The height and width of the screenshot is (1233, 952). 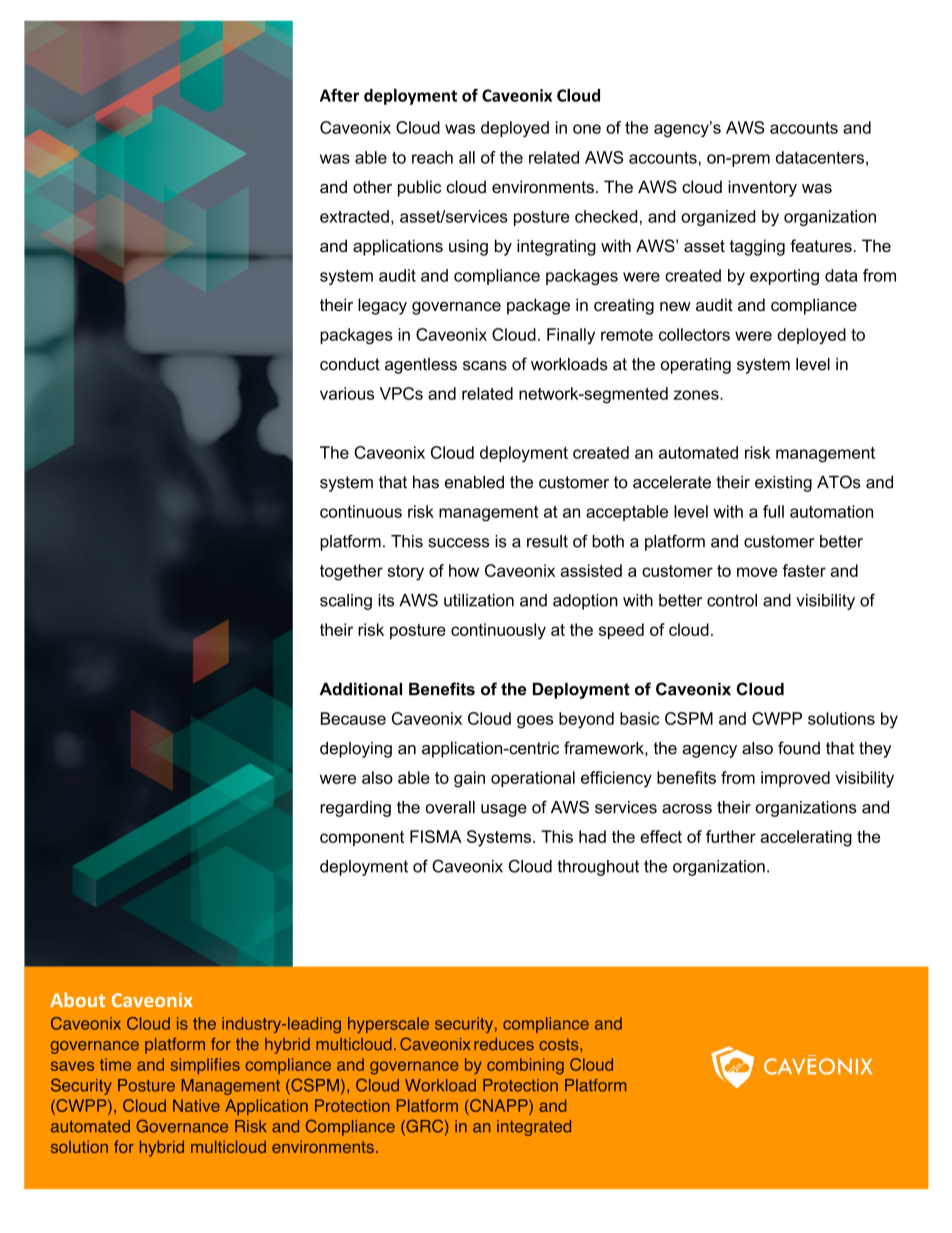 I want to click on deploying, so click(x=356, y=750).
